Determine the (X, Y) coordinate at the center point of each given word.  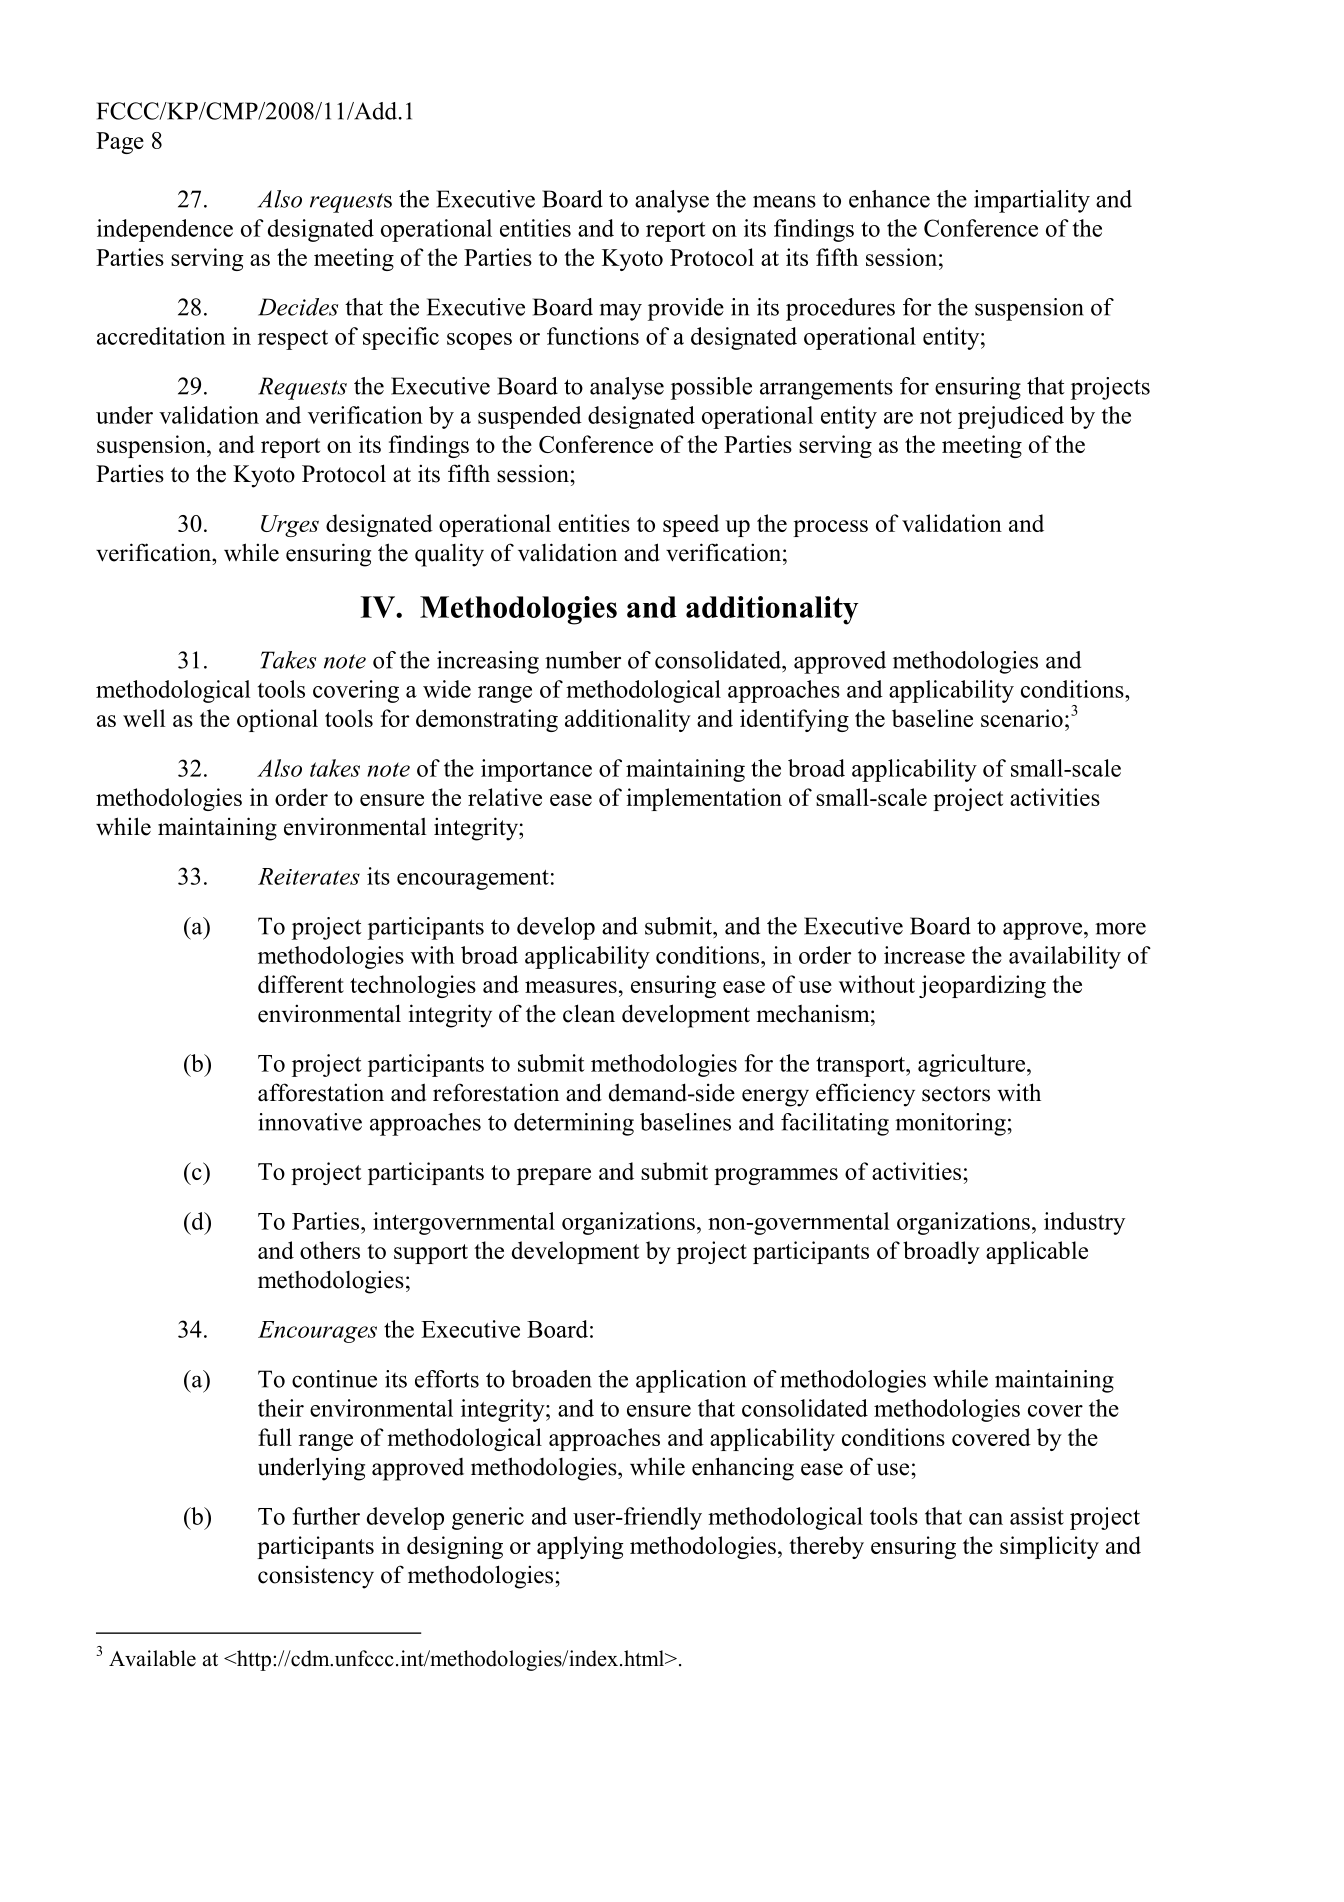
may (620, 312)
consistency (316, 1577)
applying (580, 1547)
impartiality (1032, 201)
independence (165, 230)
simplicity (1049, 1547)
